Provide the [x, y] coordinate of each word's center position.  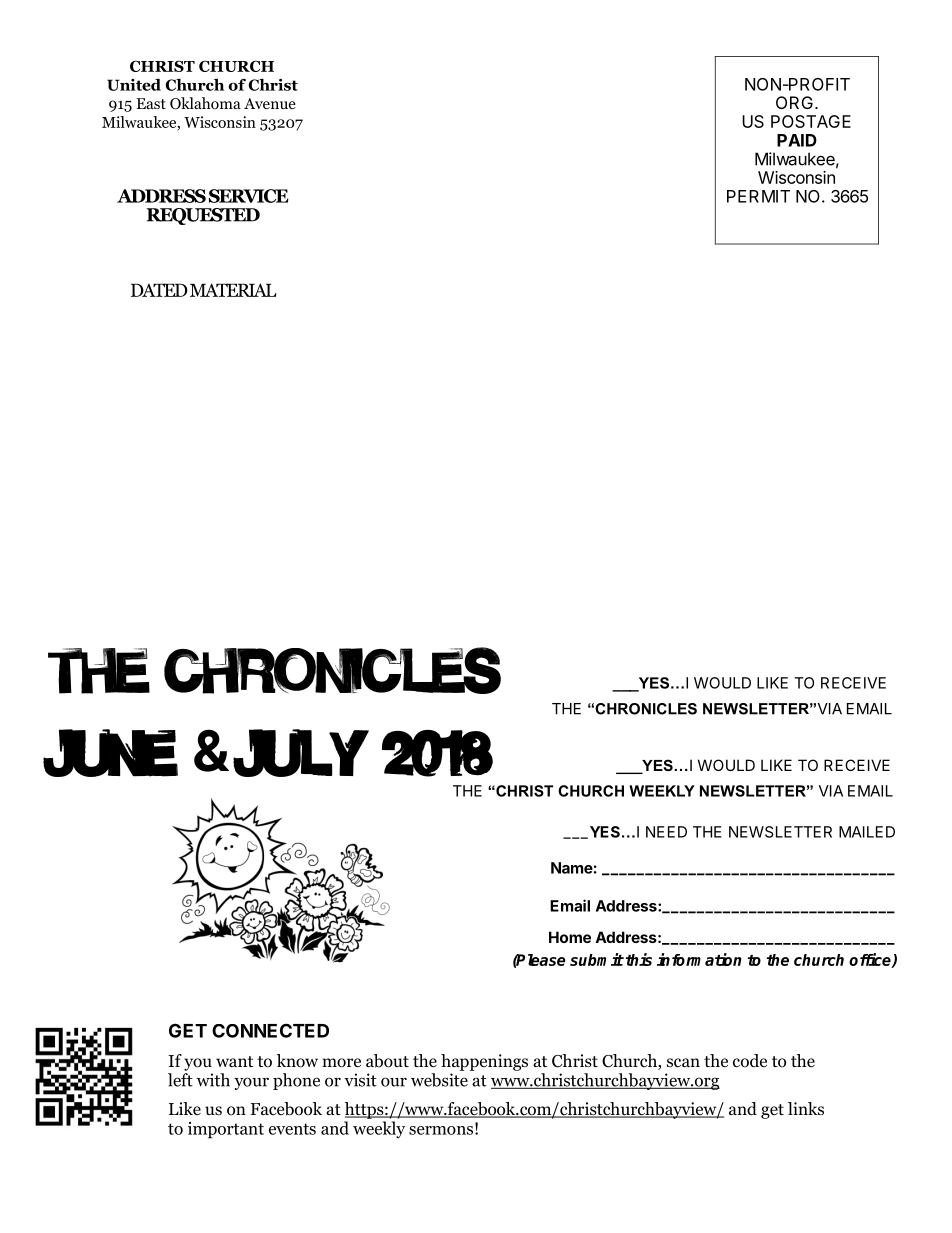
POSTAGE [811, 121]
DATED [159, 290]
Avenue [270, 103]
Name [572, 868]
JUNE [110, 753]
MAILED [867, 832]
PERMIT [758, 196]
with [213, 1080]
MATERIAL [233, 290]
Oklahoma [205, 103]
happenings [484, 1062]
